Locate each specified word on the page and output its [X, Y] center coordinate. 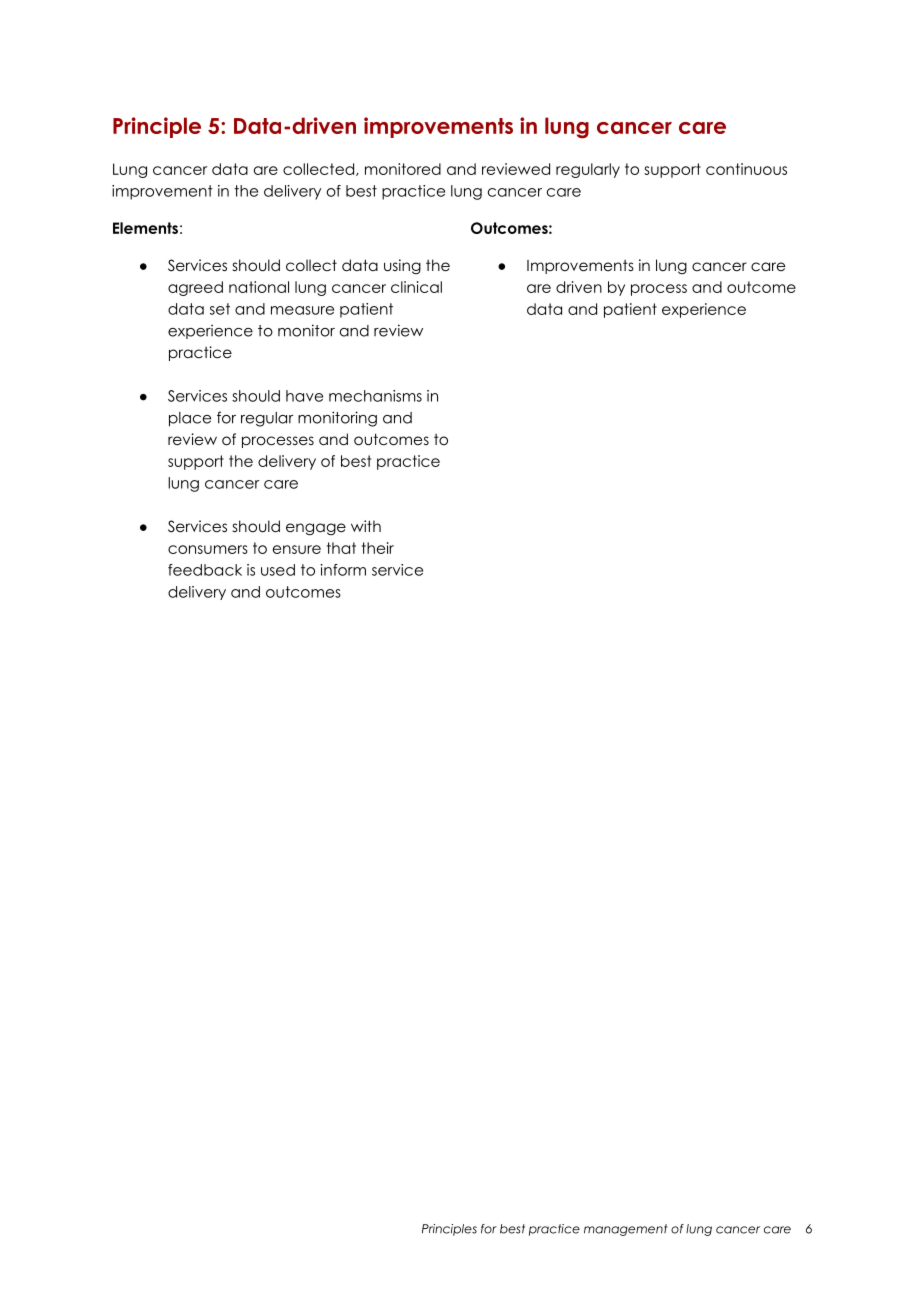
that [341, 548]
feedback [205, 570]
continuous [746, 169]
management [625, 1230]
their [378, 548]
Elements [145, 228]
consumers [208, 549]
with [366, 526]
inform [343, 570]
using [402, 266]
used [278, 570]
